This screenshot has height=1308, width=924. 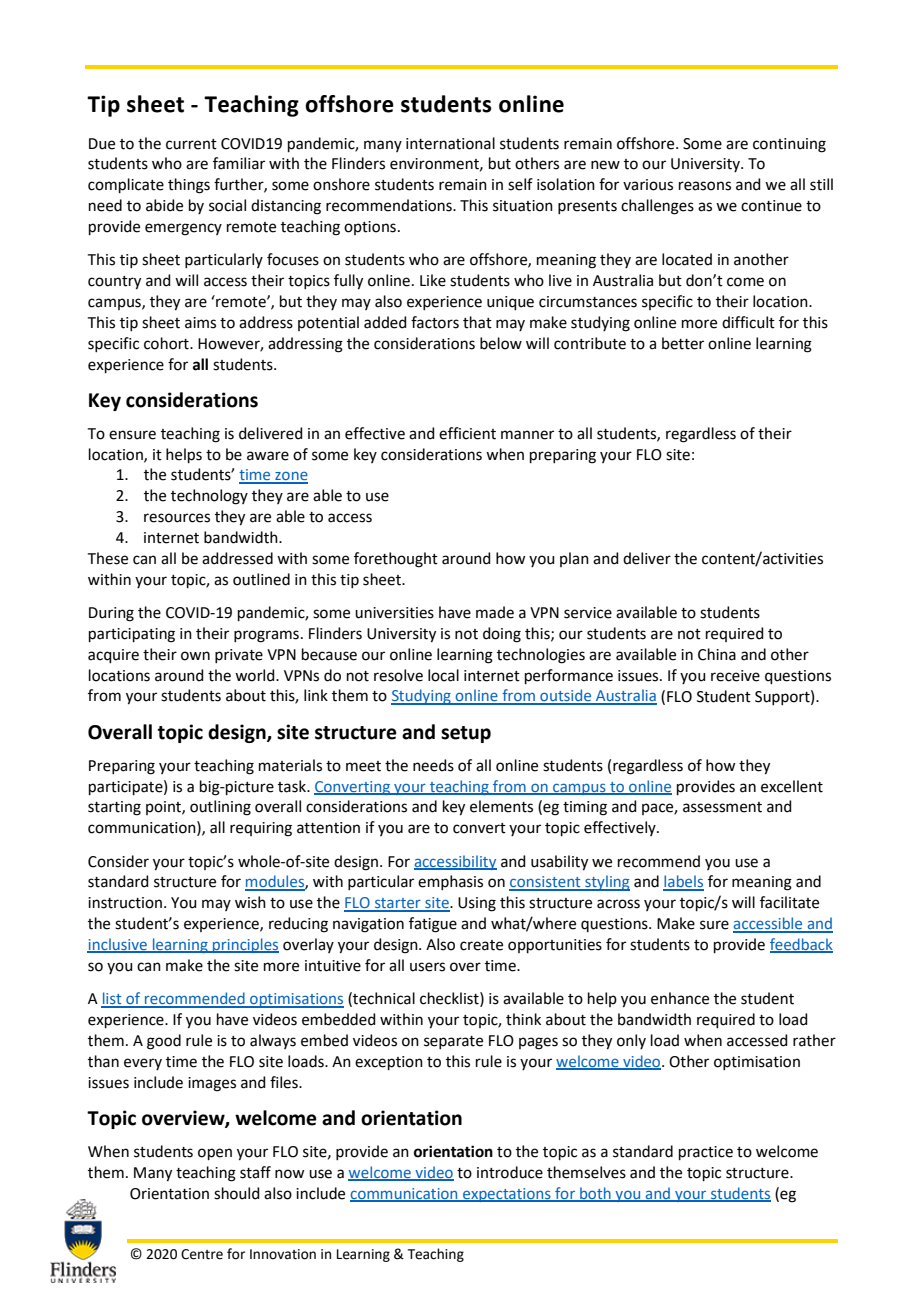 What do you see at coordinates (450, 143) in the screenshot?
I see `international` at bounding box center [450, 143].
